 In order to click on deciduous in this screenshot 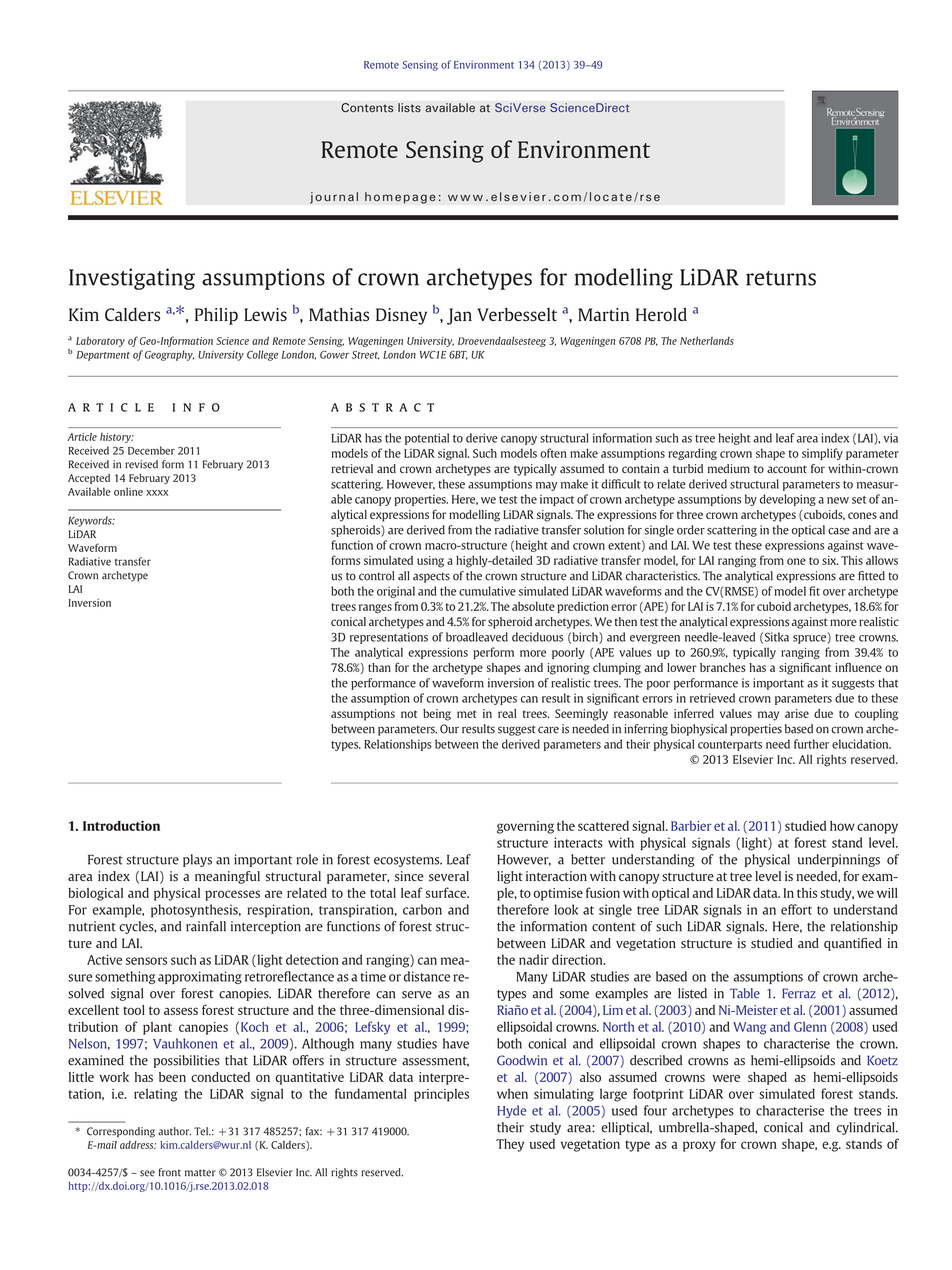, I will do `click(537, 637)`.
